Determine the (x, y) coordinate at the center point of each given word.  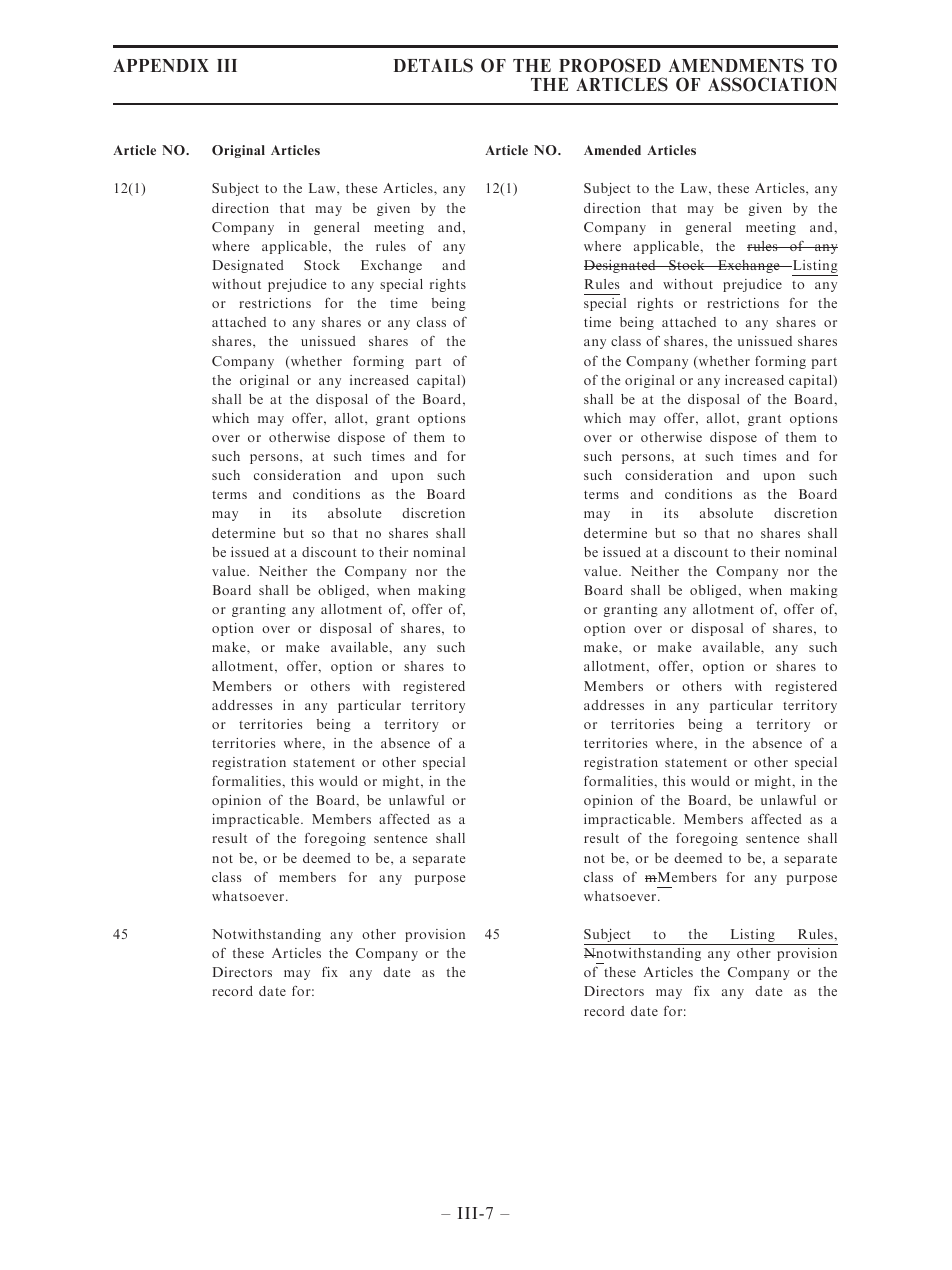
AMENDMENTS (736, 65)
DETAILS (433, 65)
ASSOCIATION (772, 84)
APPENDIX (161, 65)
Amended (612, 150)
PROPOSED (610, 65)
